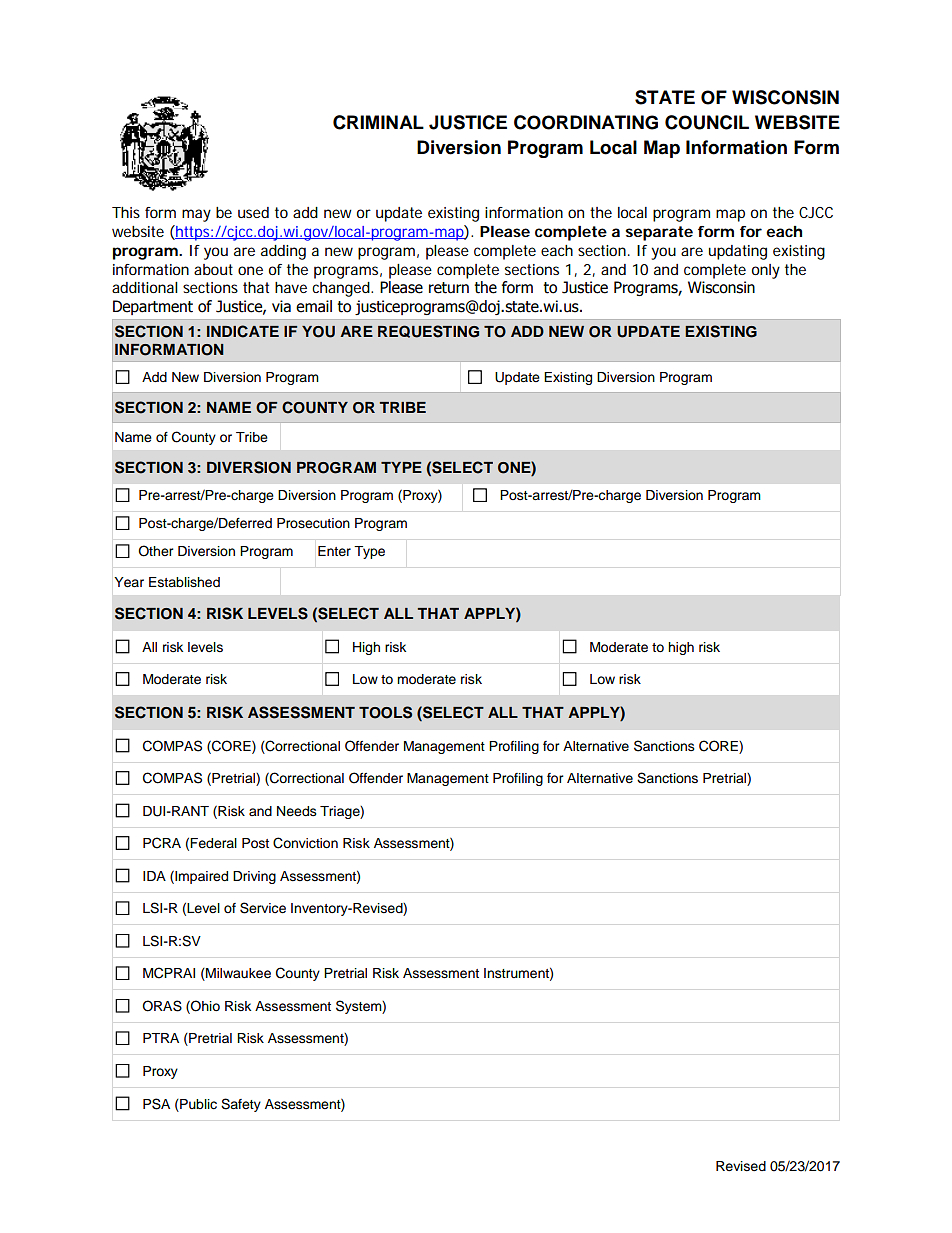 The width and height of the document is (952, 1233). Describe the element at coordinates (378, 122) in the document. I see `CRIMINAL` at that location.
